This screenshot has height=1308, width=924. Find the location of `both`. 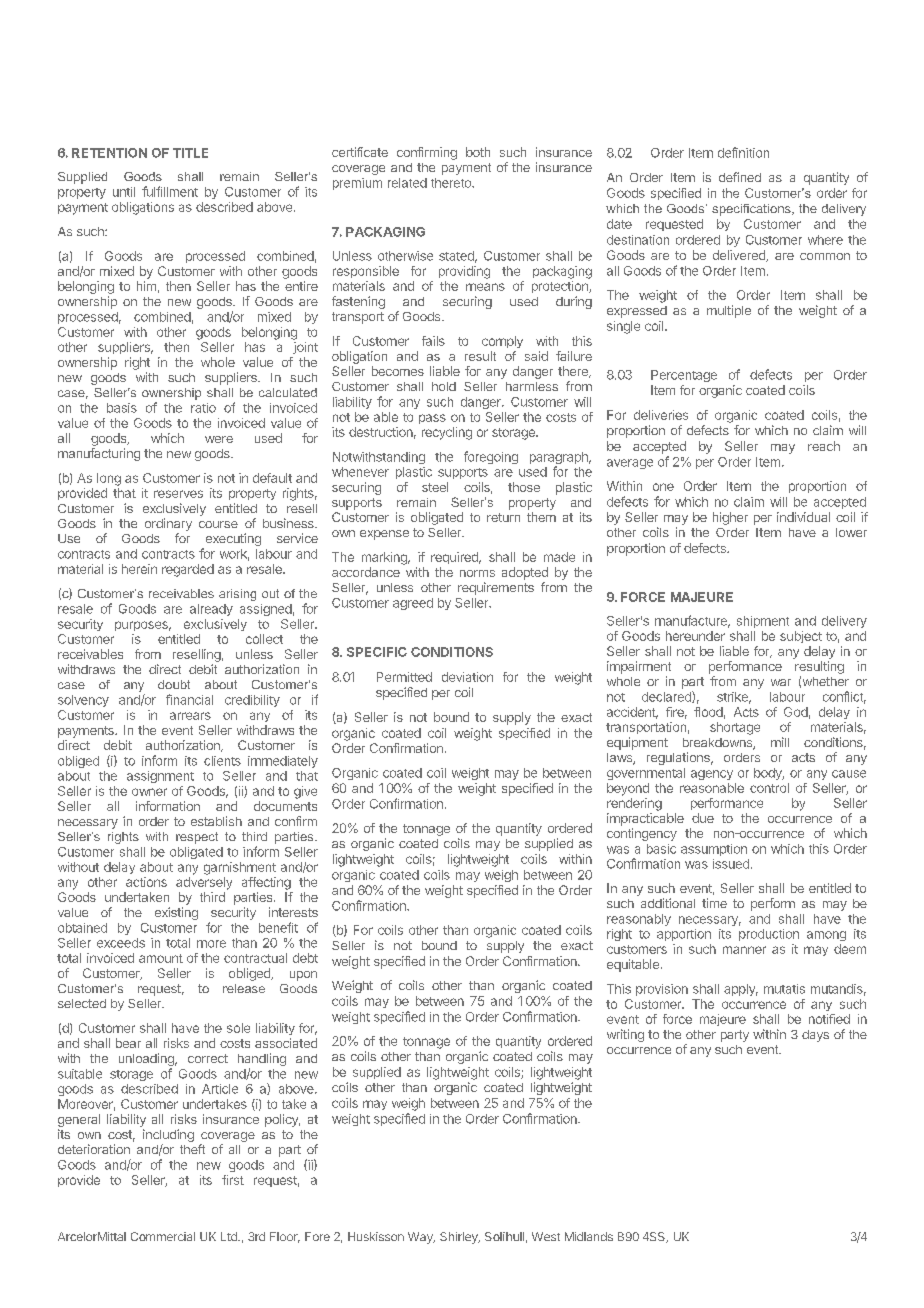

both is located at coordinates (478, 152).
